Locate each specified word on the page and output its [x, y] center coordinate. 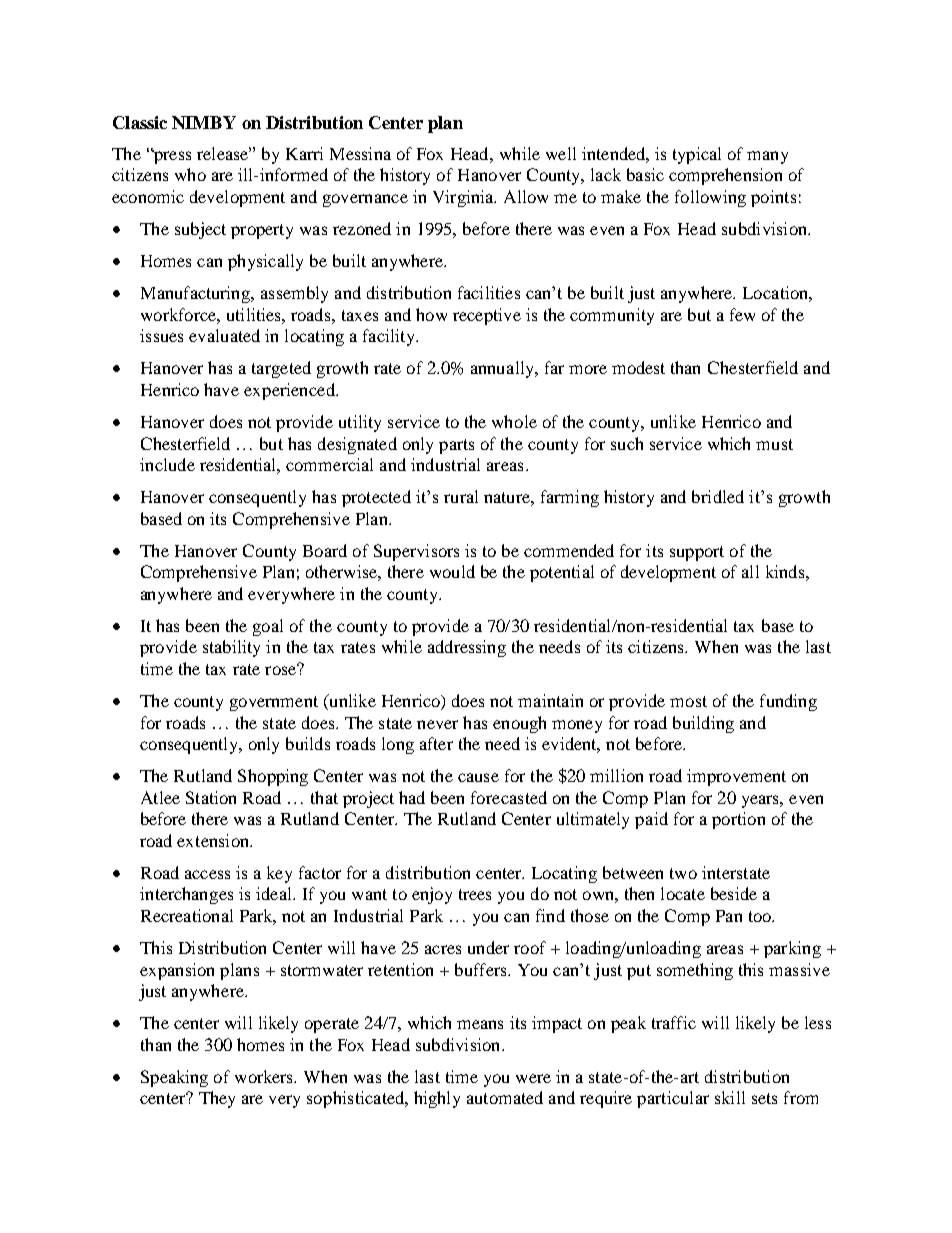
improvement [736, 777]
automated [505, 1097]
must [774, 444]
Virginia [464, 198]
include [167, 464]
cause [478, 777]
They [217, 1099]
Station [211, 797]
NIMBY [204, 122]
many [767, 157]
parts [456, 446]
